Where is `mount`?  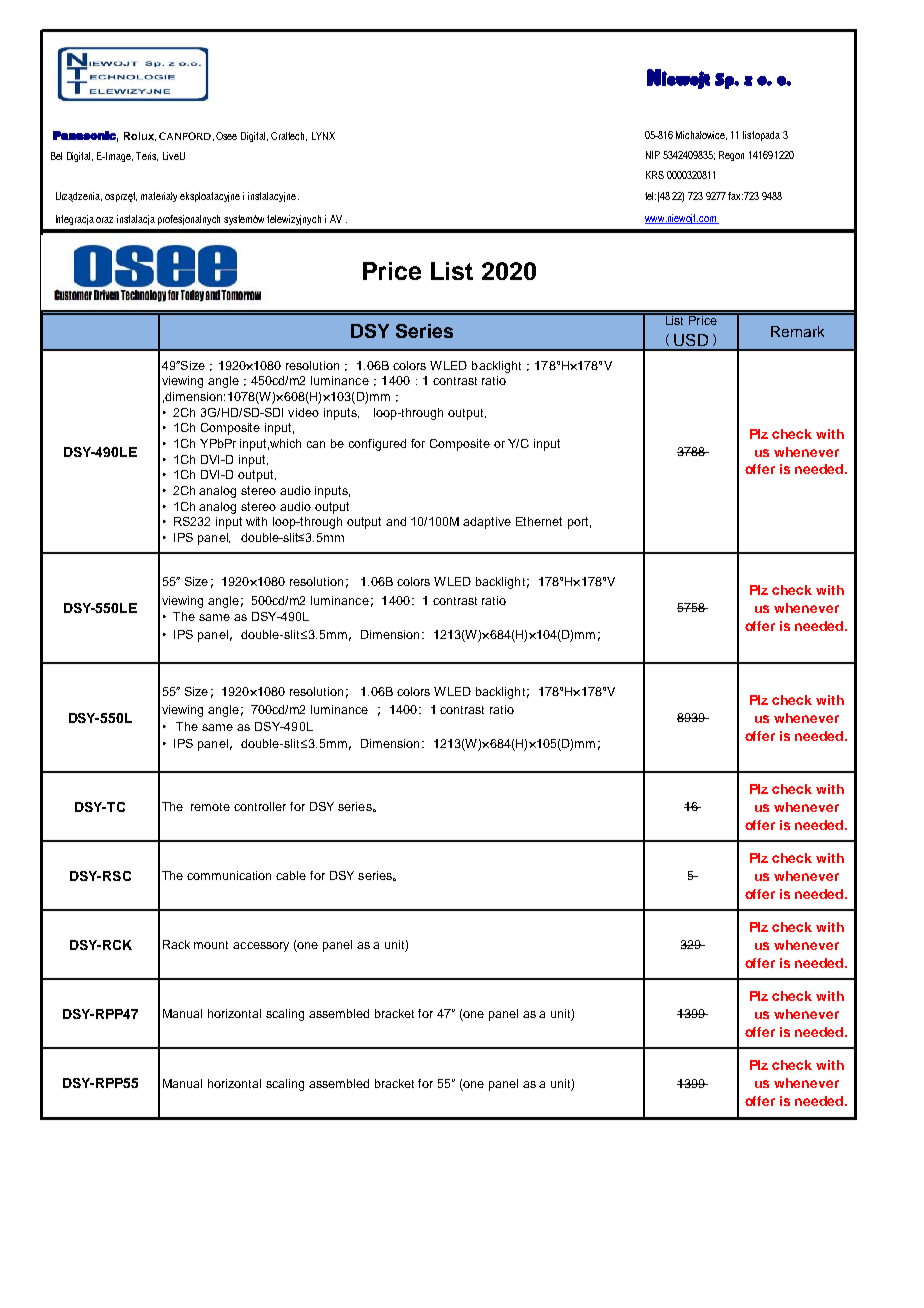
mount is located at coordinates (211, 945).
